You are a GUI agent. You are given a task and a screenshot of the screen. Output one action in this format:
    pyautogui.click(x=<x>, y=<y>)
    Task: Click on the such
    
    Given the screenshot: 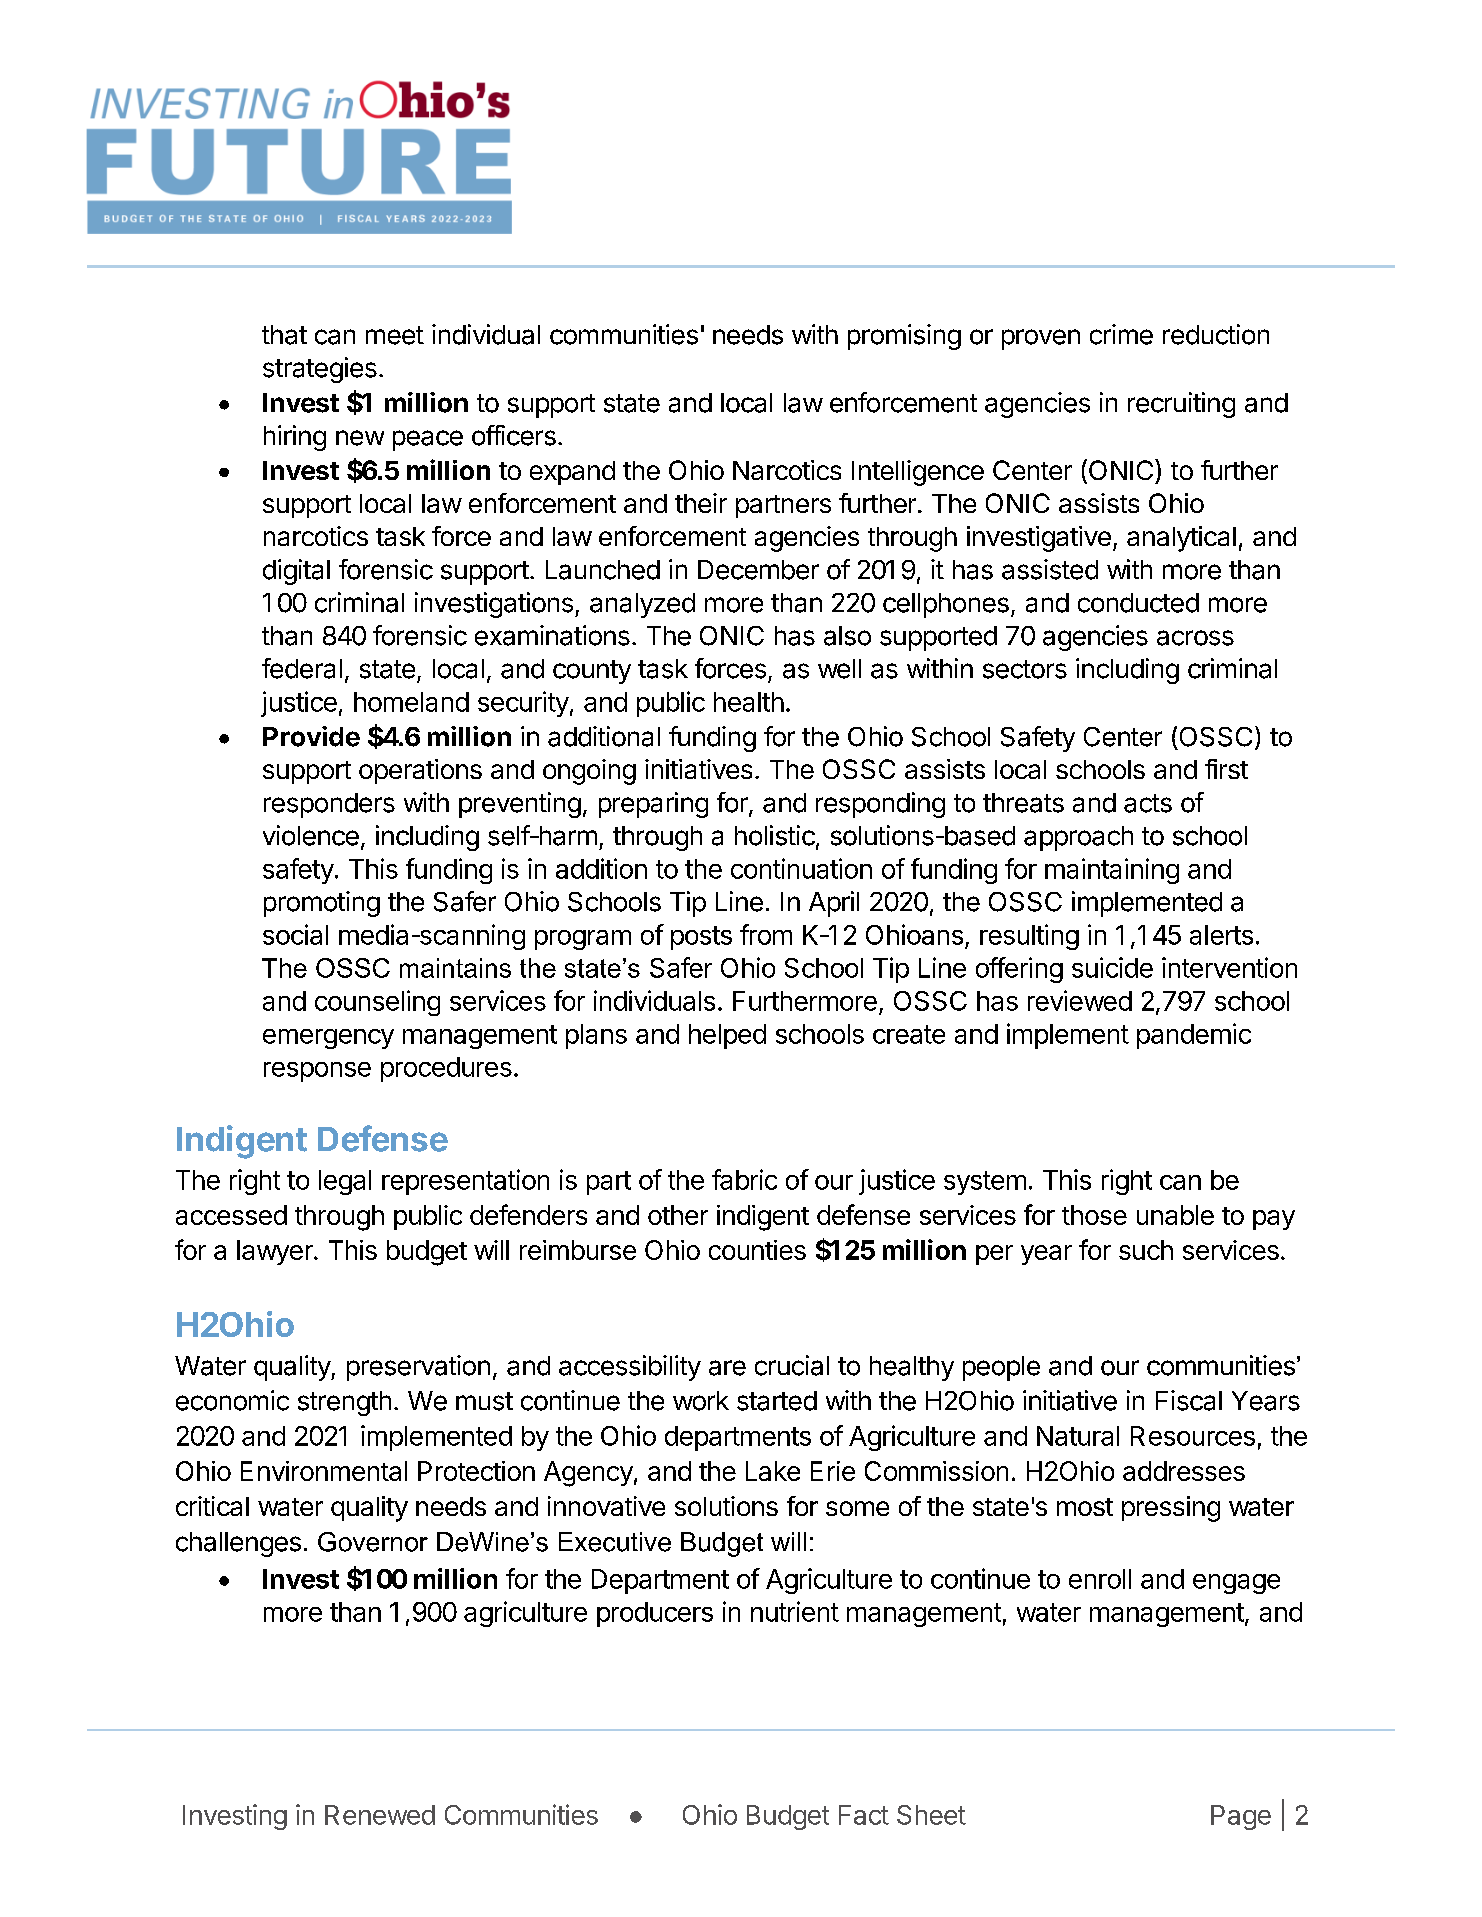 What is the action you would take?
    pyautogui.click(x=1146, y=1250)
